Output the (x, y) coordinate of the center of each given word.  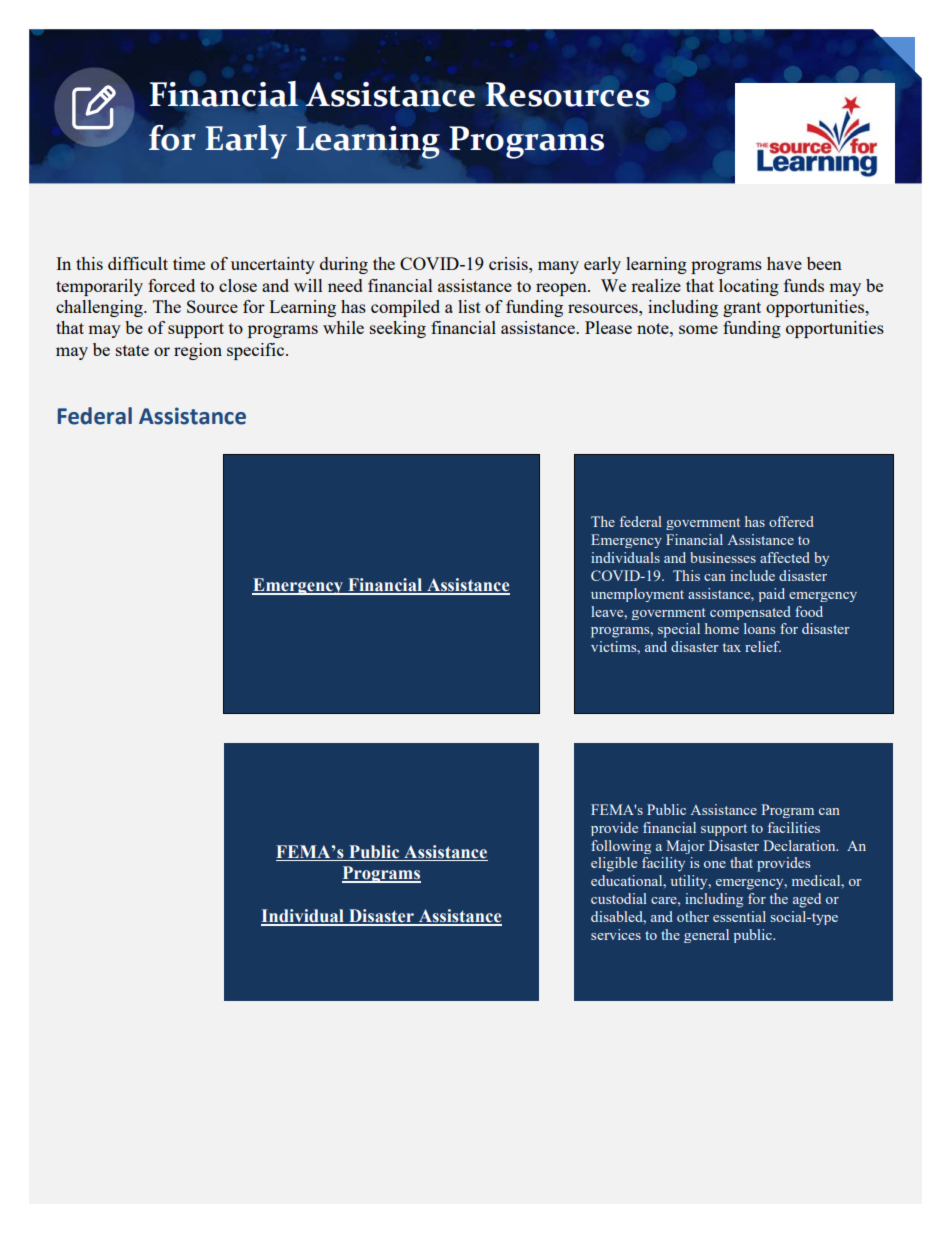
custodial (619, 898)
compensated (750, 613)
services (616, 934)
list (469, 306)
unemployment (637, 595)
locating (749, 287)
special (679, 630)
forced (171, 285)
